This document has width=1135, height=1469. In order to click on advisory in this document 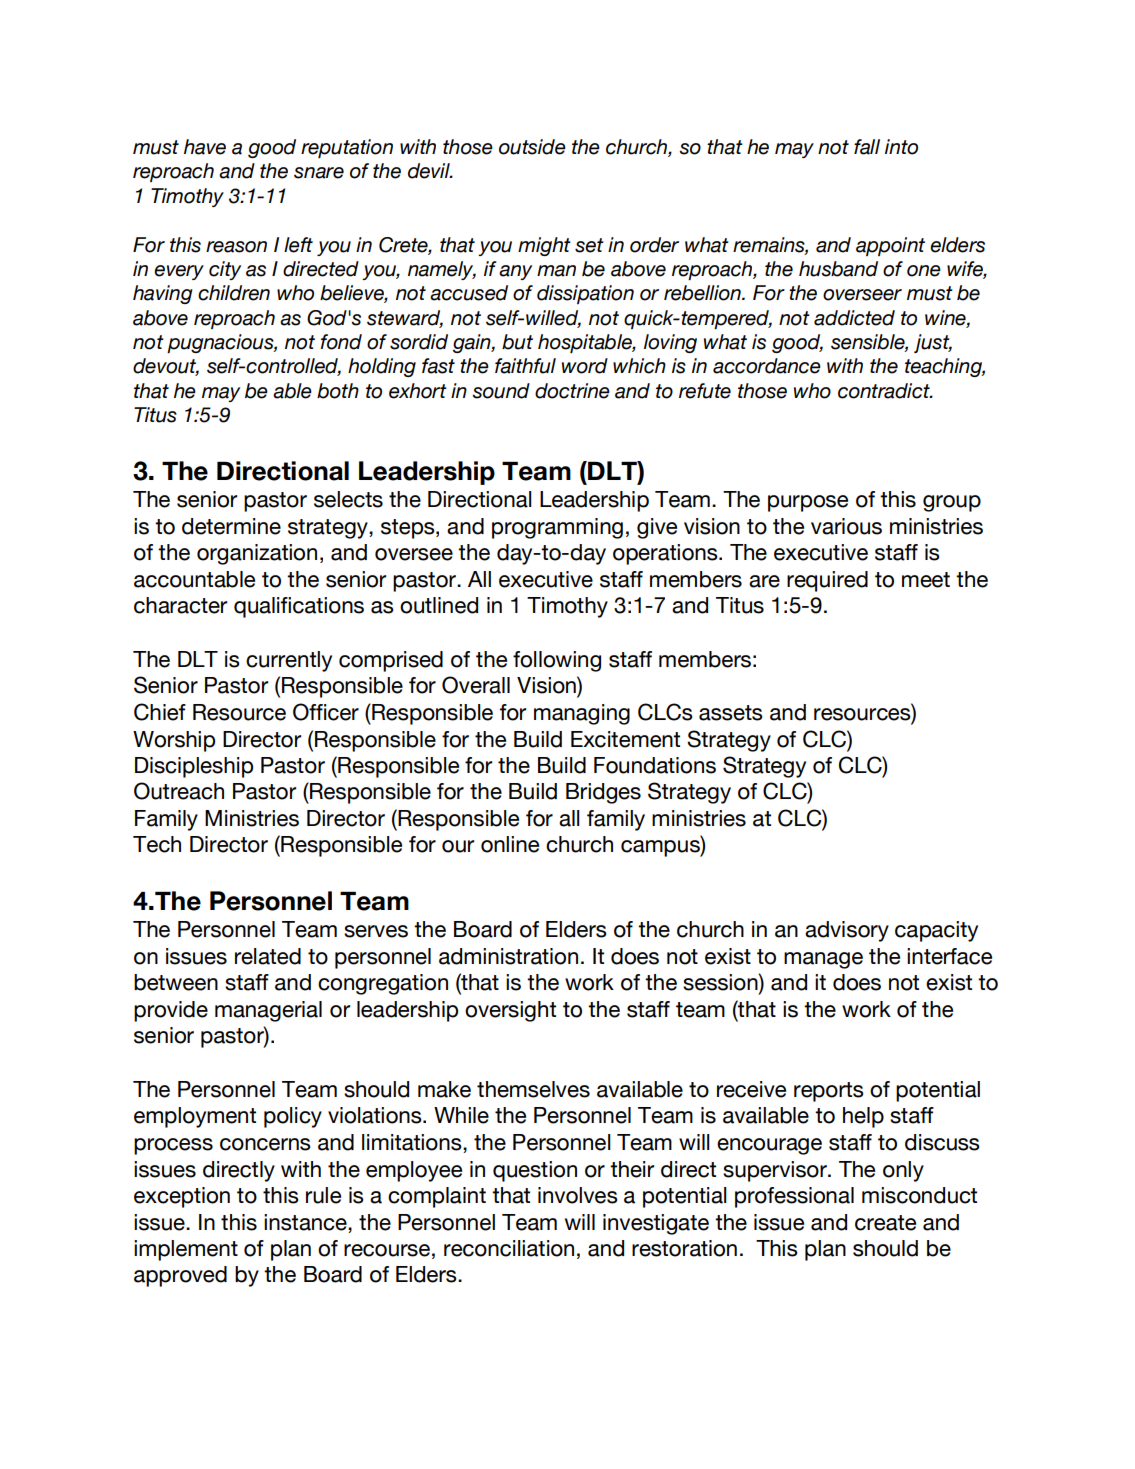, I will do `click(847, 931)`.
